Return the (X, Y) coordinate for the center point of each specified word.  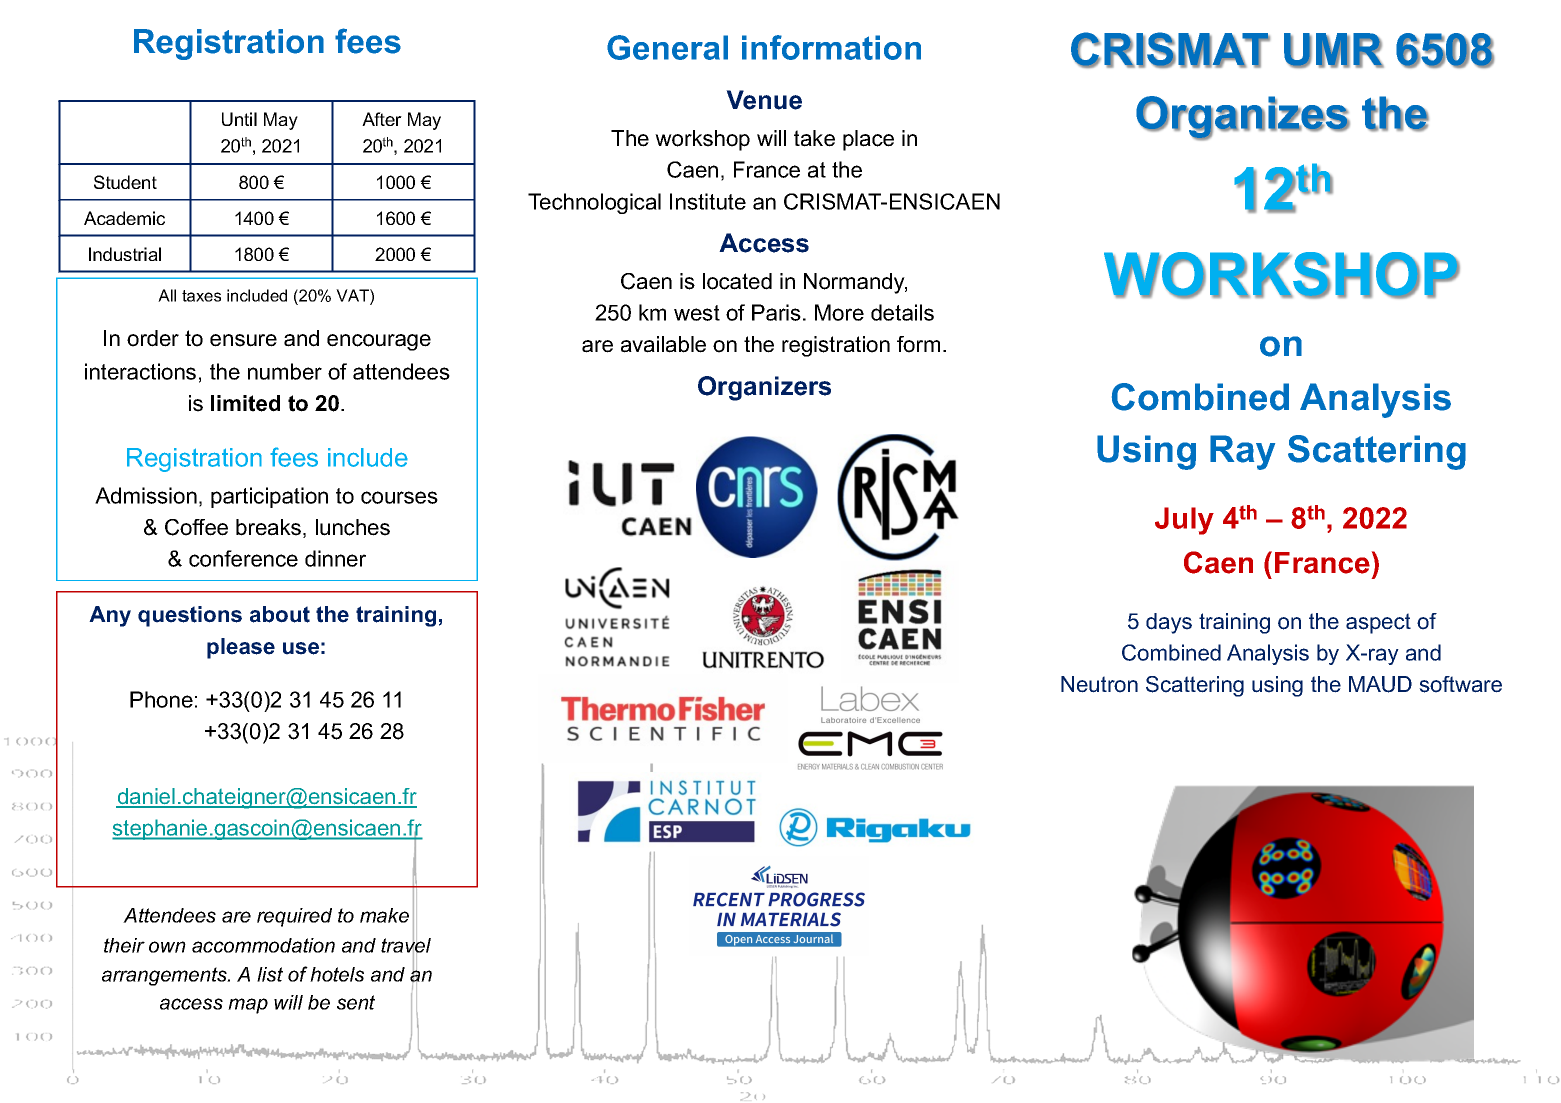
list (270, 974)
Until (239, 119)
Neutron (1099, 684)
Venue (764, 100)
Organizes (1243, 118)
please (241, 648)
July (1184, 521)
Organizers (764, 388)
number (285, 371)
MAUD (1380, 684)
